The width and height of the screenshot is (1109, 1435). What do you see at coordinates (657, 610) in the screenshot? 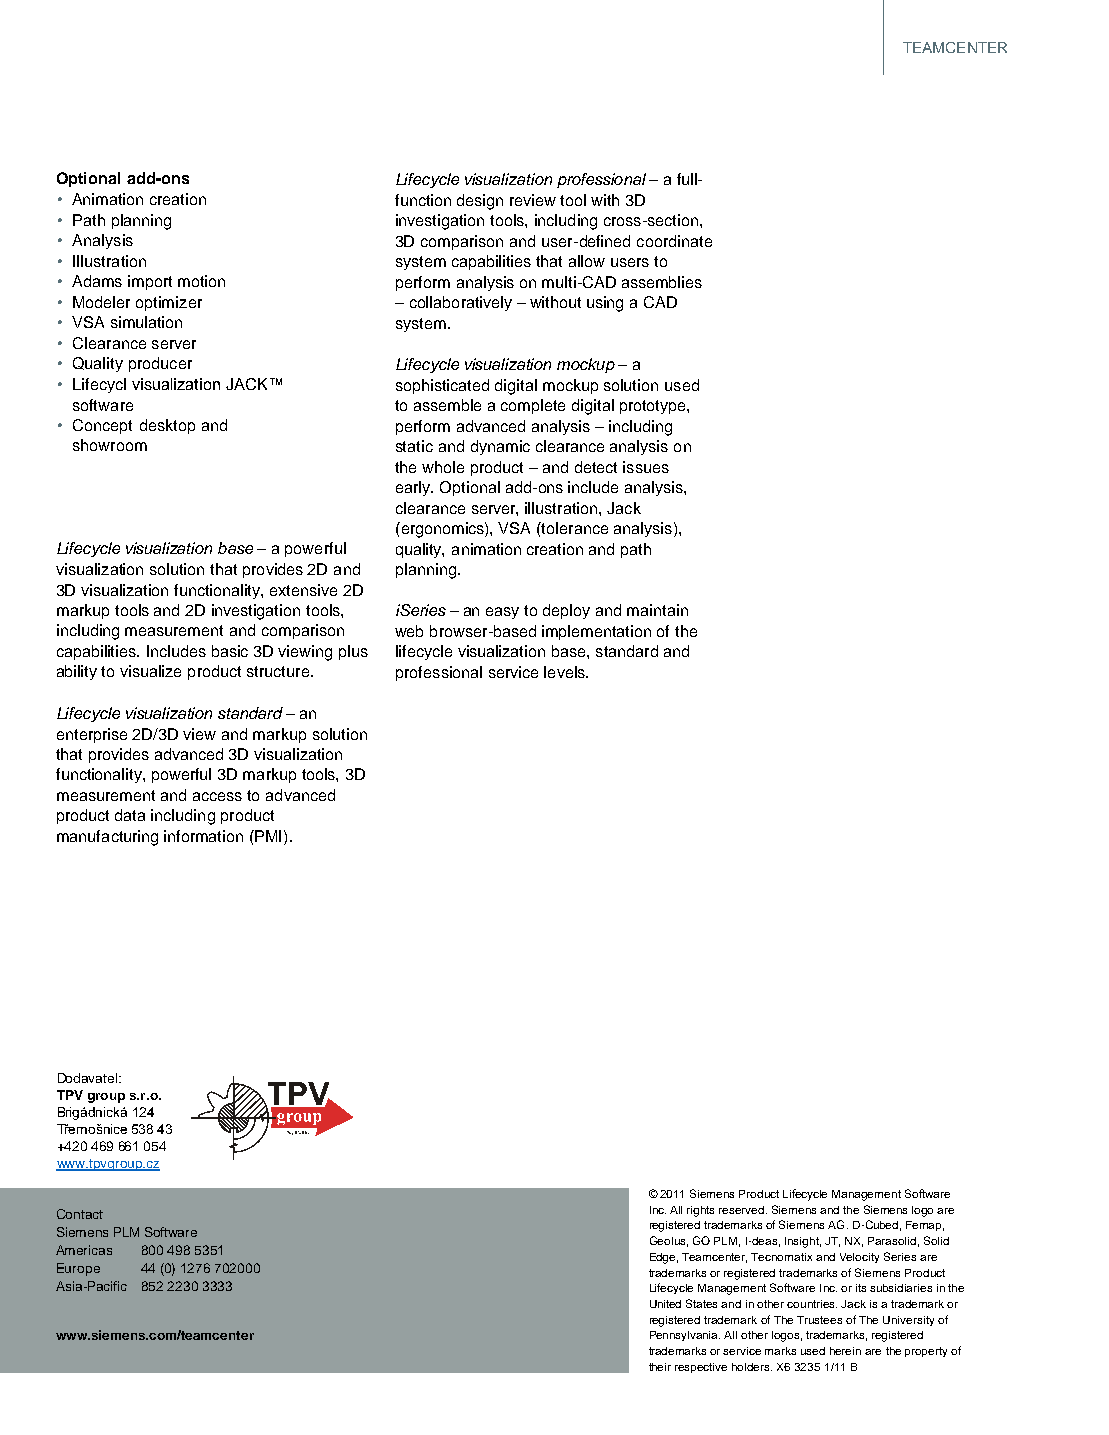
I see `maintain` at bounding box center [657, 610].
